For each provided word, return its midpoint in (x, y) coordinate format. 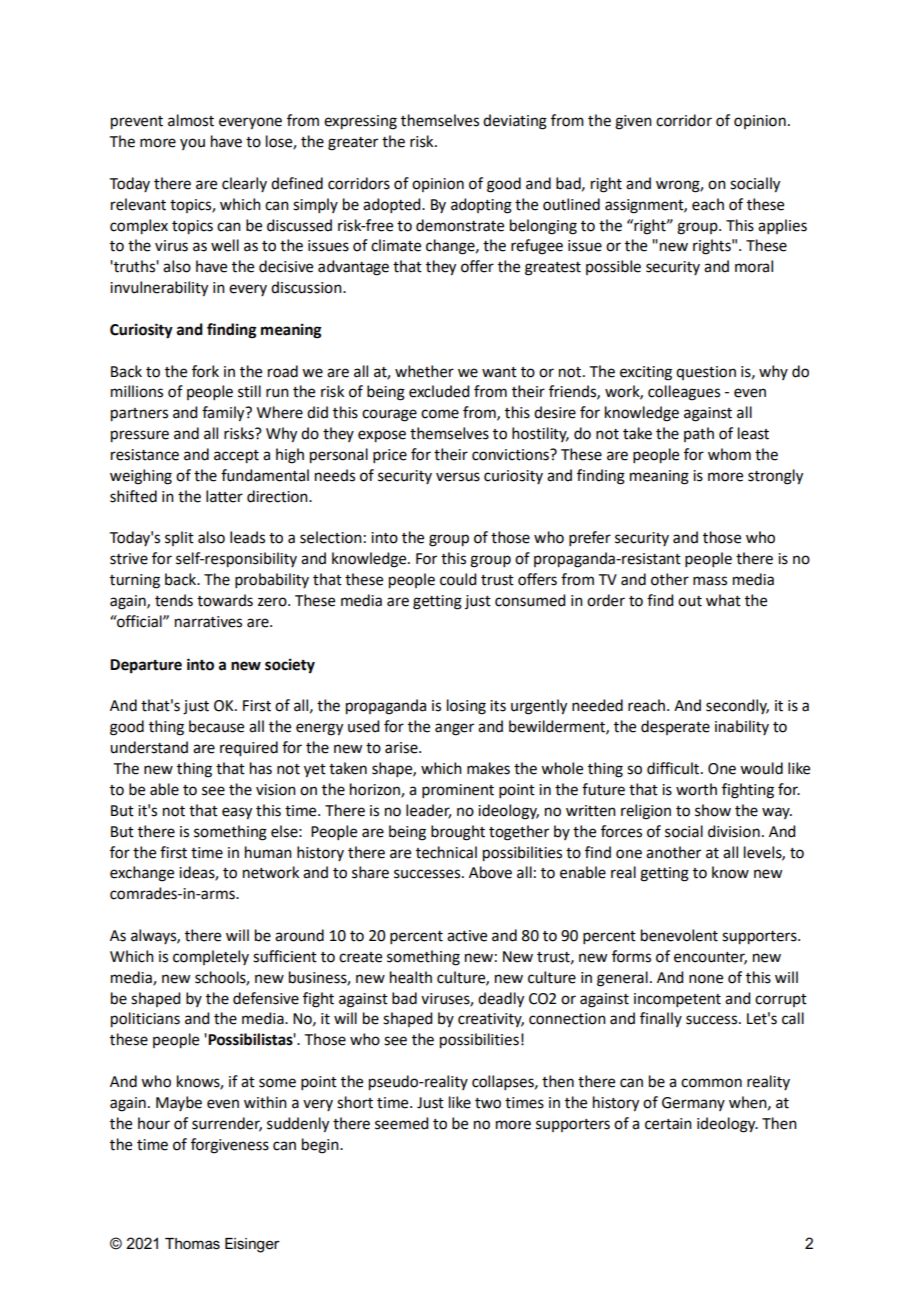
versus (458, 477)
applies (782, 226)
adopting (481, 206)
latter (224, 496)
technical (446, 852)
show (713, 810)
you (192, 144)
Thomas (192, 1244)
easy (237, 813)
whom (729, 454)
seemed (401, 1123)
